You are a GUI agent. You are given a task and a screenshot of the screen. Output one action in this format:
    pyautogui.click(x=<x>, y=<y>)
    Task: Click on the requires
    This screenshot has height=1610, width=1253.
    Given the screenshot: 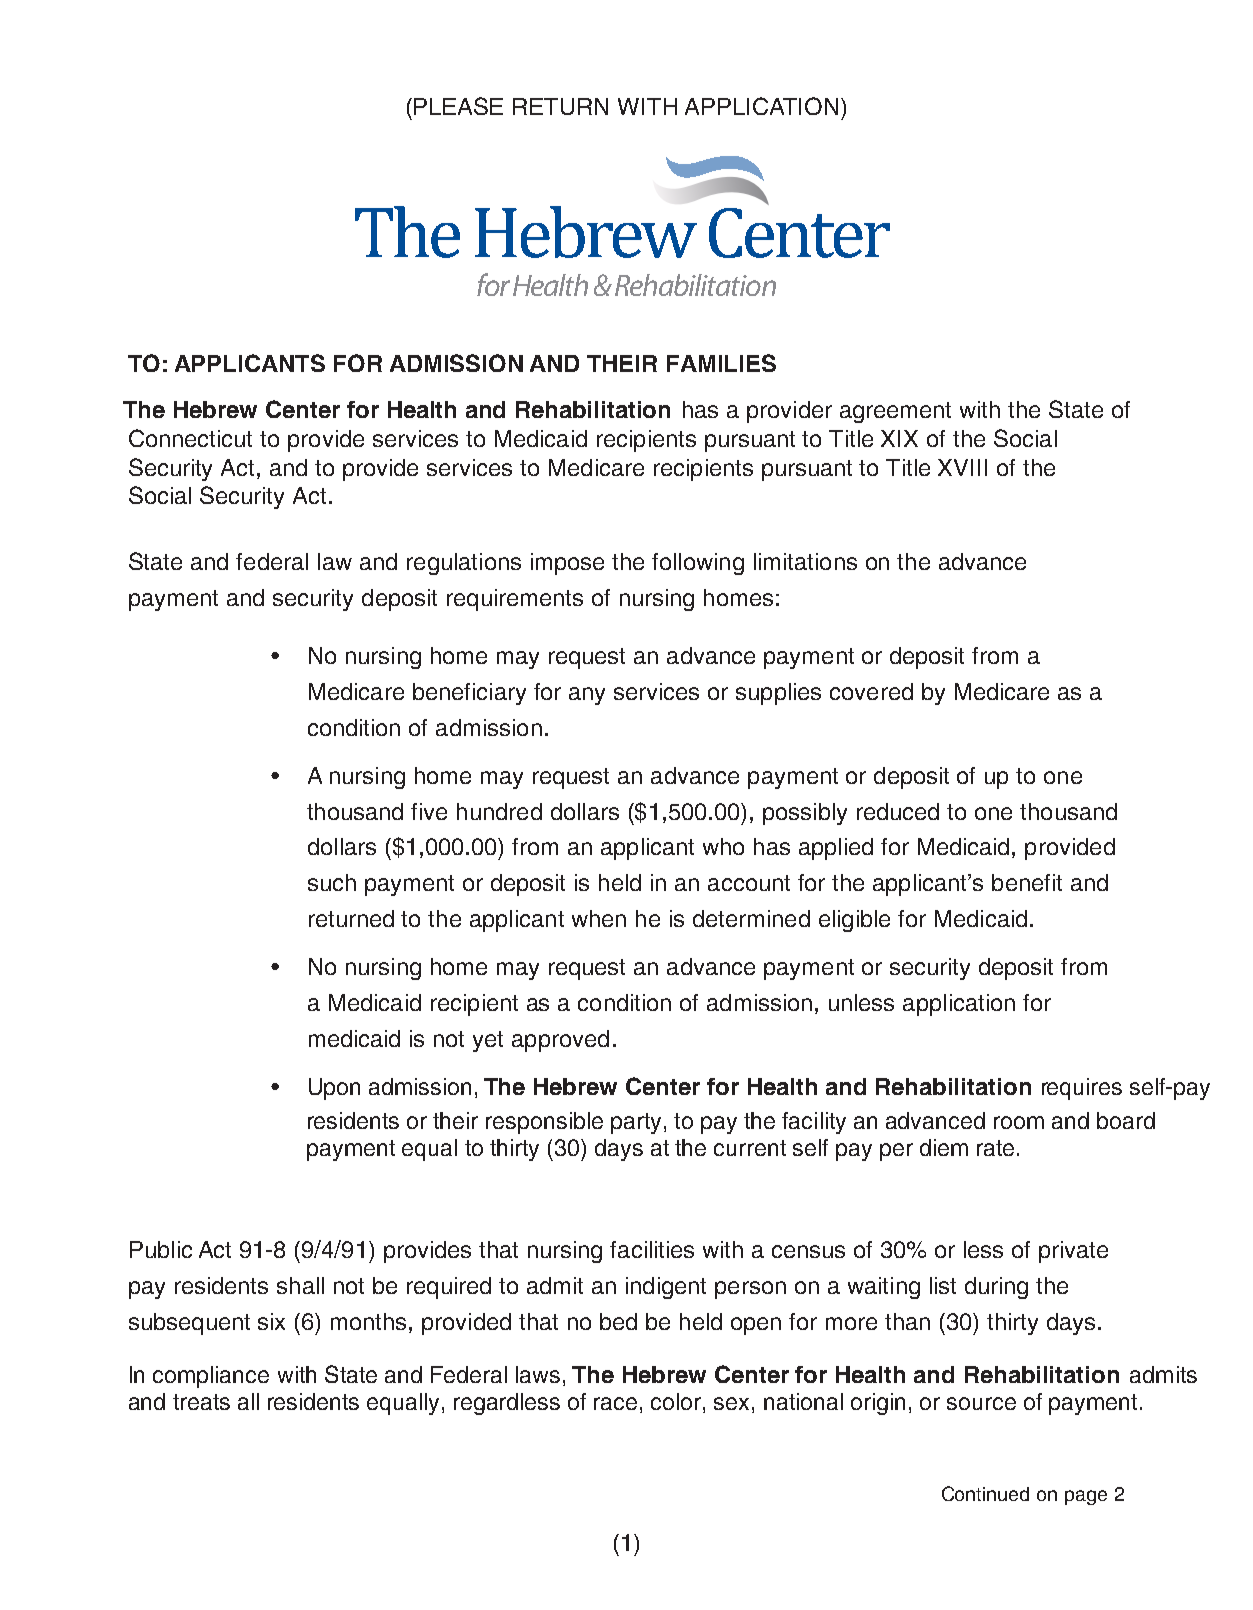 What is the action you would take?
    pyautogui.click(x=1082, y=1089)
